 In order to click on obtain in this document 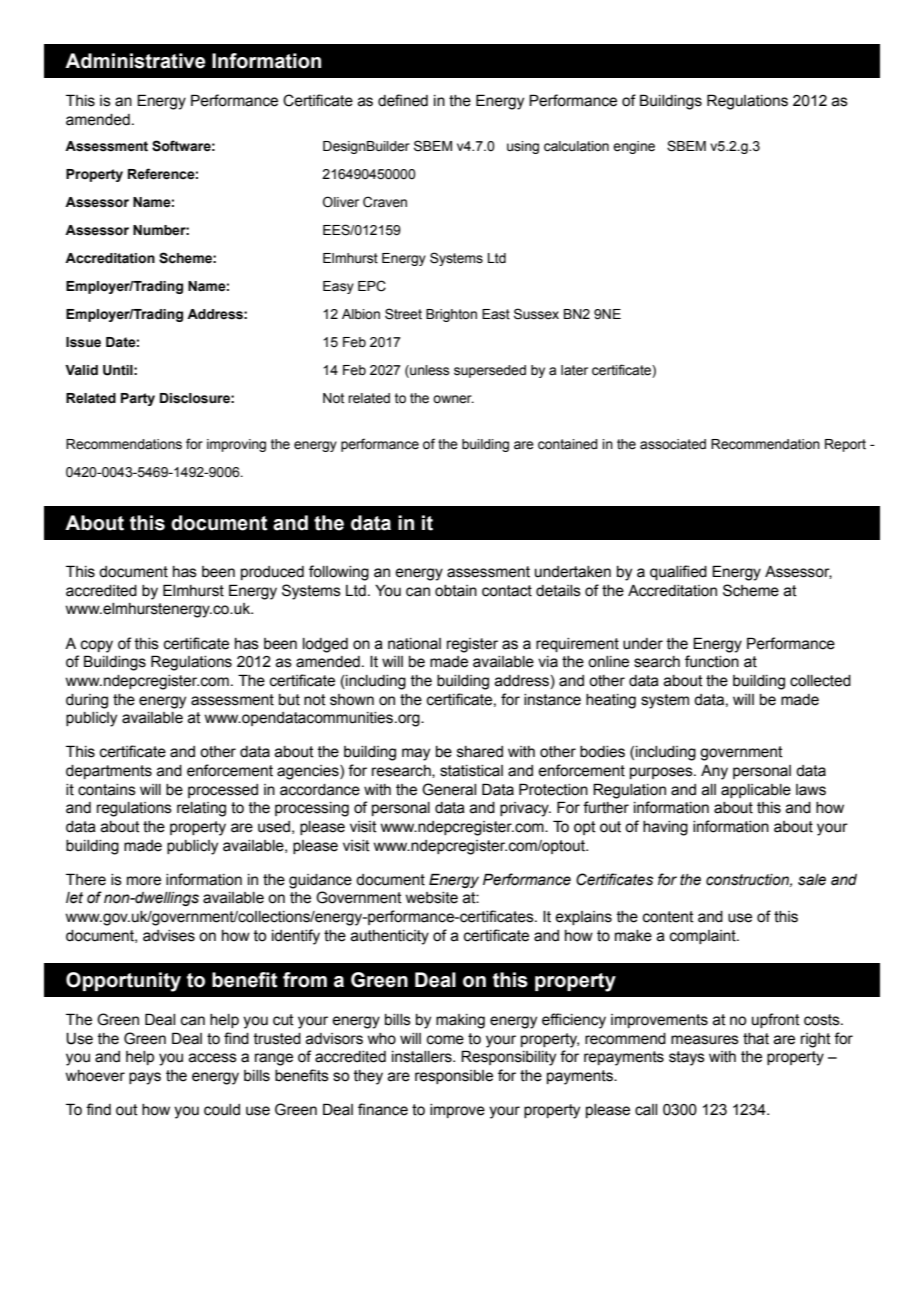, I will do `click(456, 591)`.
